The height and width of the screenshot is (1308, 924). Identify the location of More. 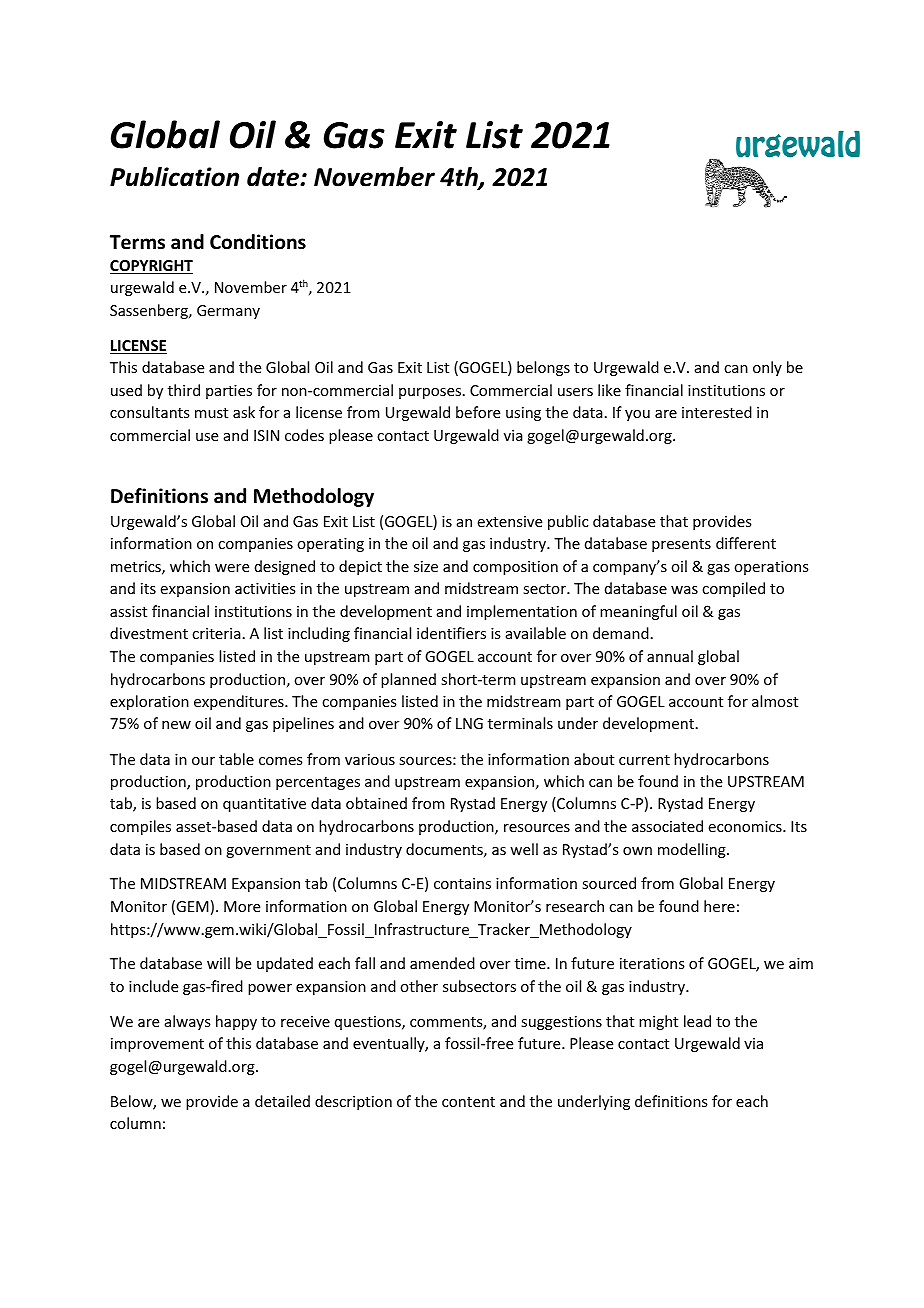
(242, 906).
